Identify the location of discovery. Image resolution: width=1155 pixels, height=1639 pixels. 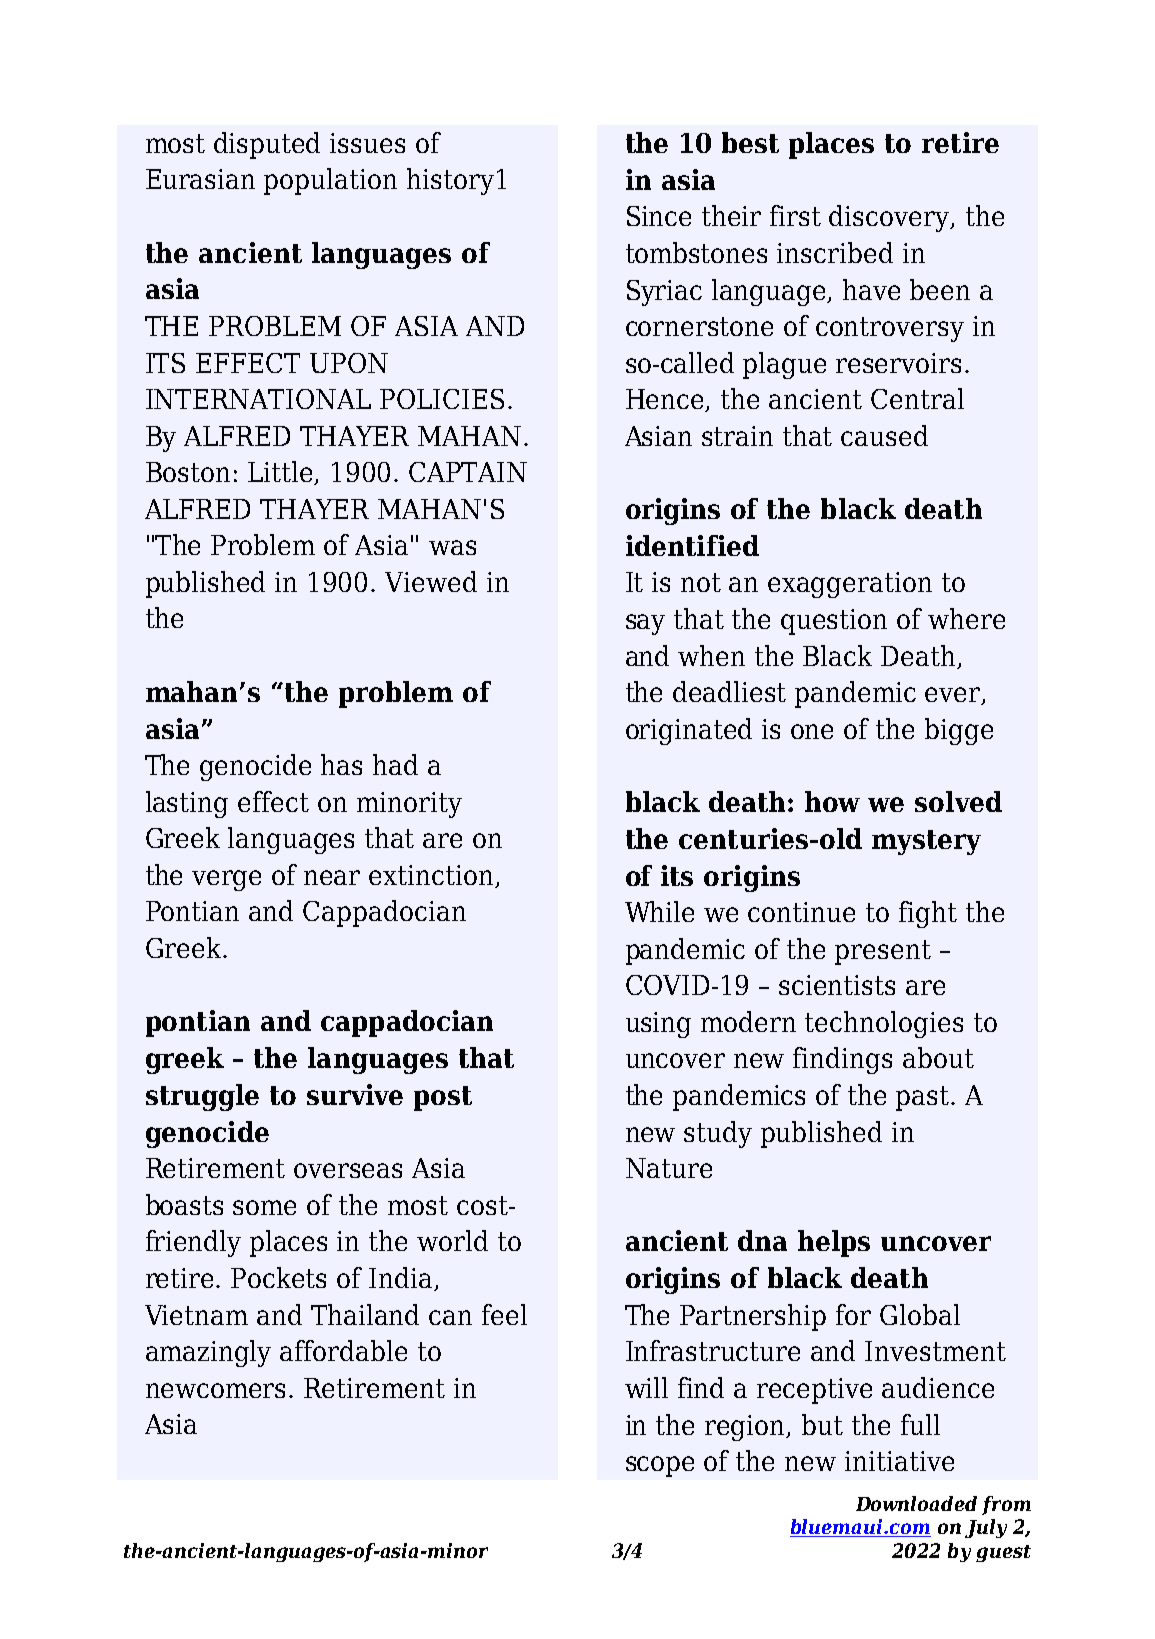
(890, 218).
